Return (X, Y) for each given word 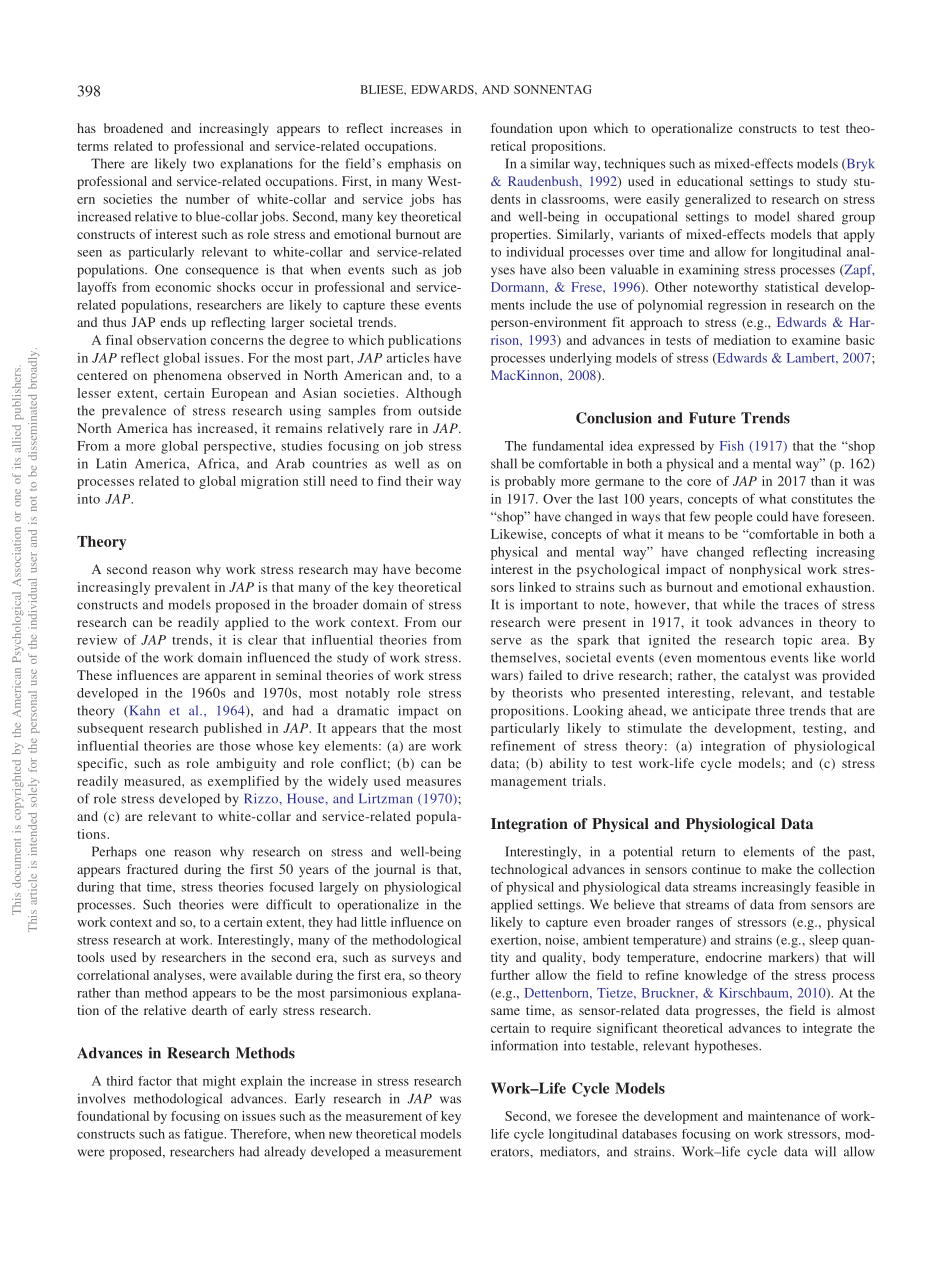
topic (797, 641)
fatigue (205, 1135)
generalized (718, 200)
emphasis (414, 165)
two (203, 164)
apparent (230, 677)
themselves (525, 657)
